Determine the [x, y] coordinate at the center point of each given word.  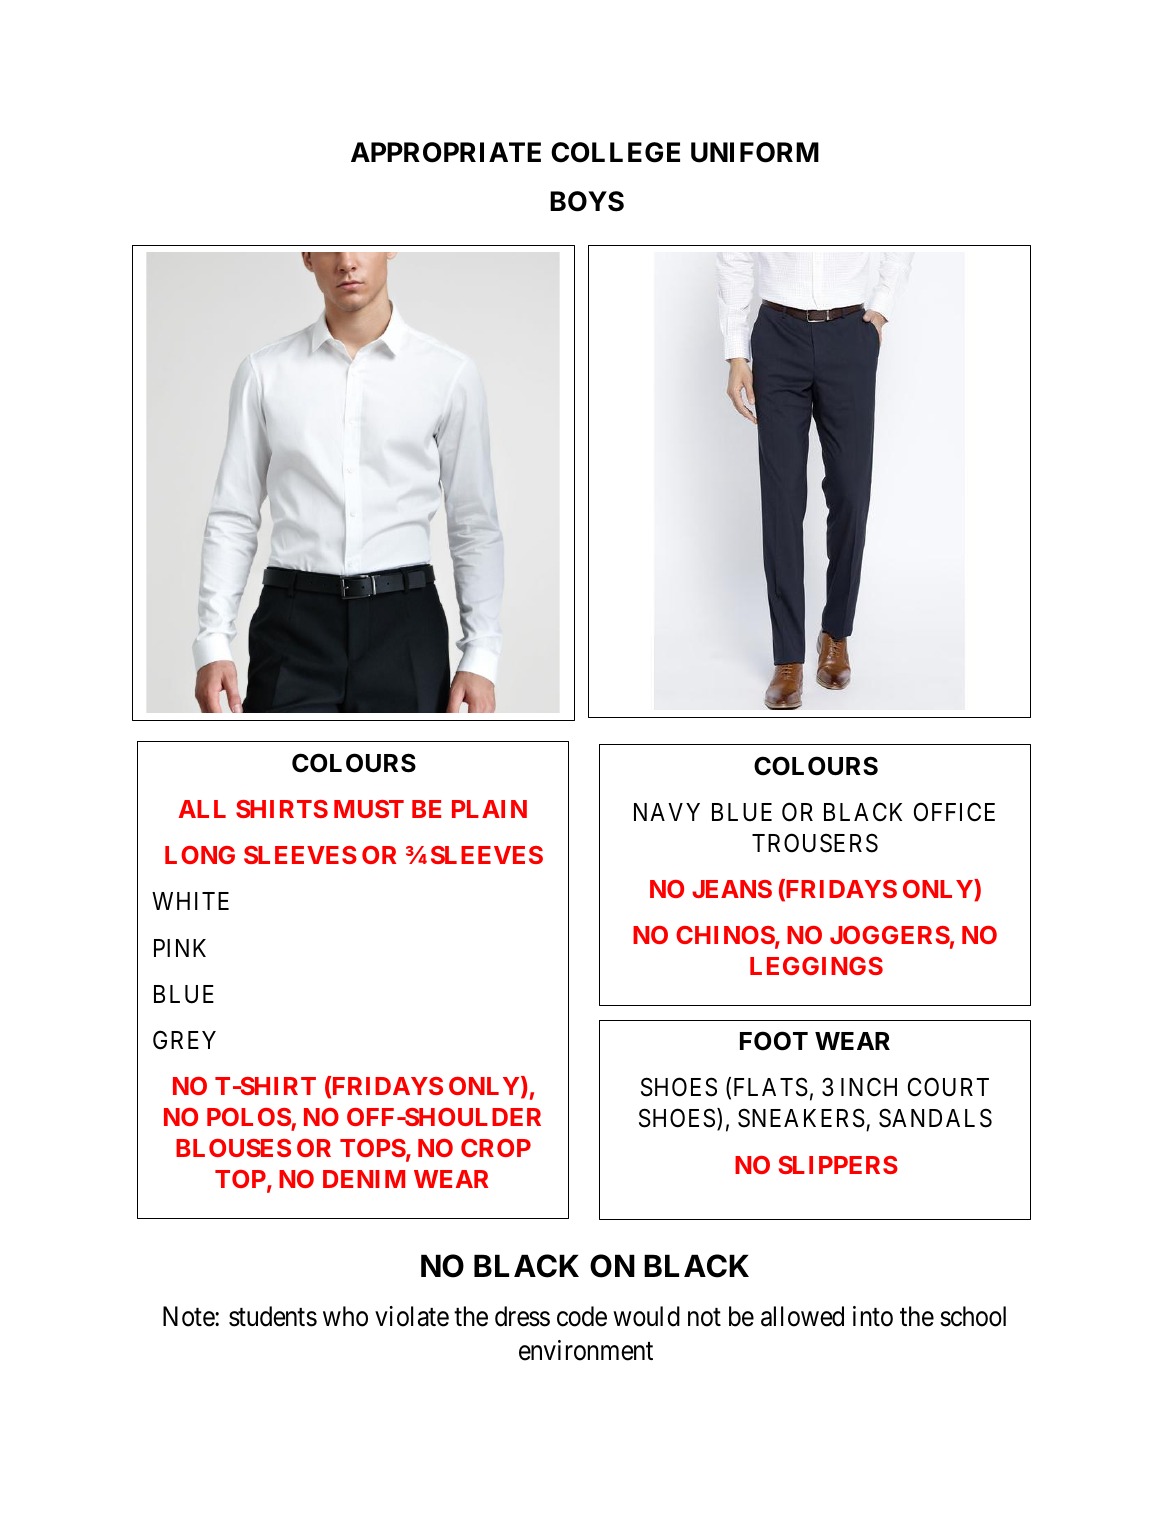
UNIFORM [755, 152]
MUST [369, 809]
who [345, 1316]
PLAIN [489, 809]
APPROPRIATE [446, 152]
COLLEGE [615, 152]
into [873, 1316]
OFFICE [954, 812]
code [582, 1316]
